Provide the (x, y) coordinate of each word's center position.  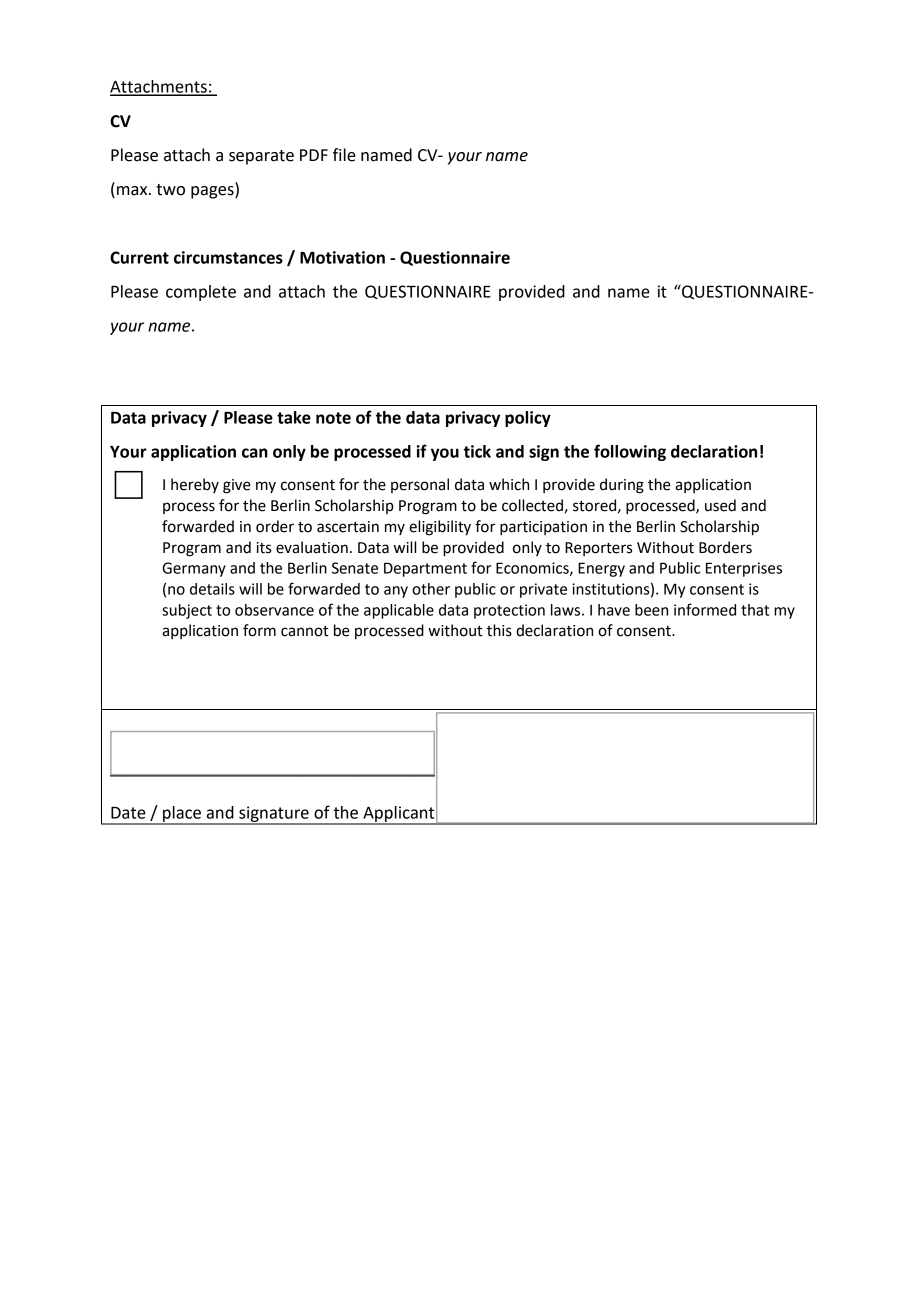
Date (128, 813)
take (294, 417)
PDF (314, 155)
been (651, 610)
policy (528, 419)
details (212, 589)
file (344, 155)
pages (213, 192)
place (182, 815)
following (630, 452)
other (431, 589)
